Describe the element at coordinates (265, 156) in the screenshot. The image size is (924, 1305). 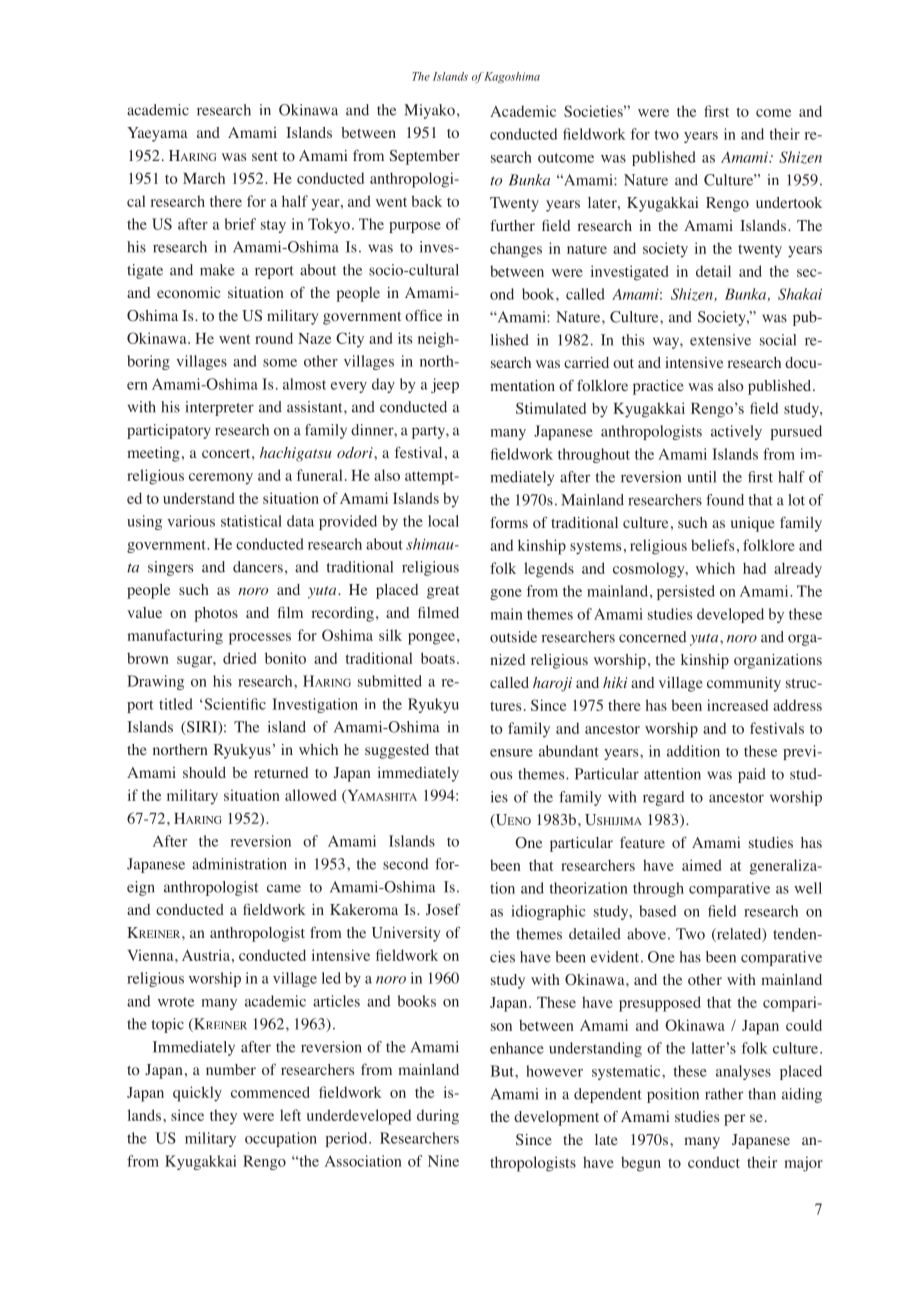
I see `sent` at that location.
